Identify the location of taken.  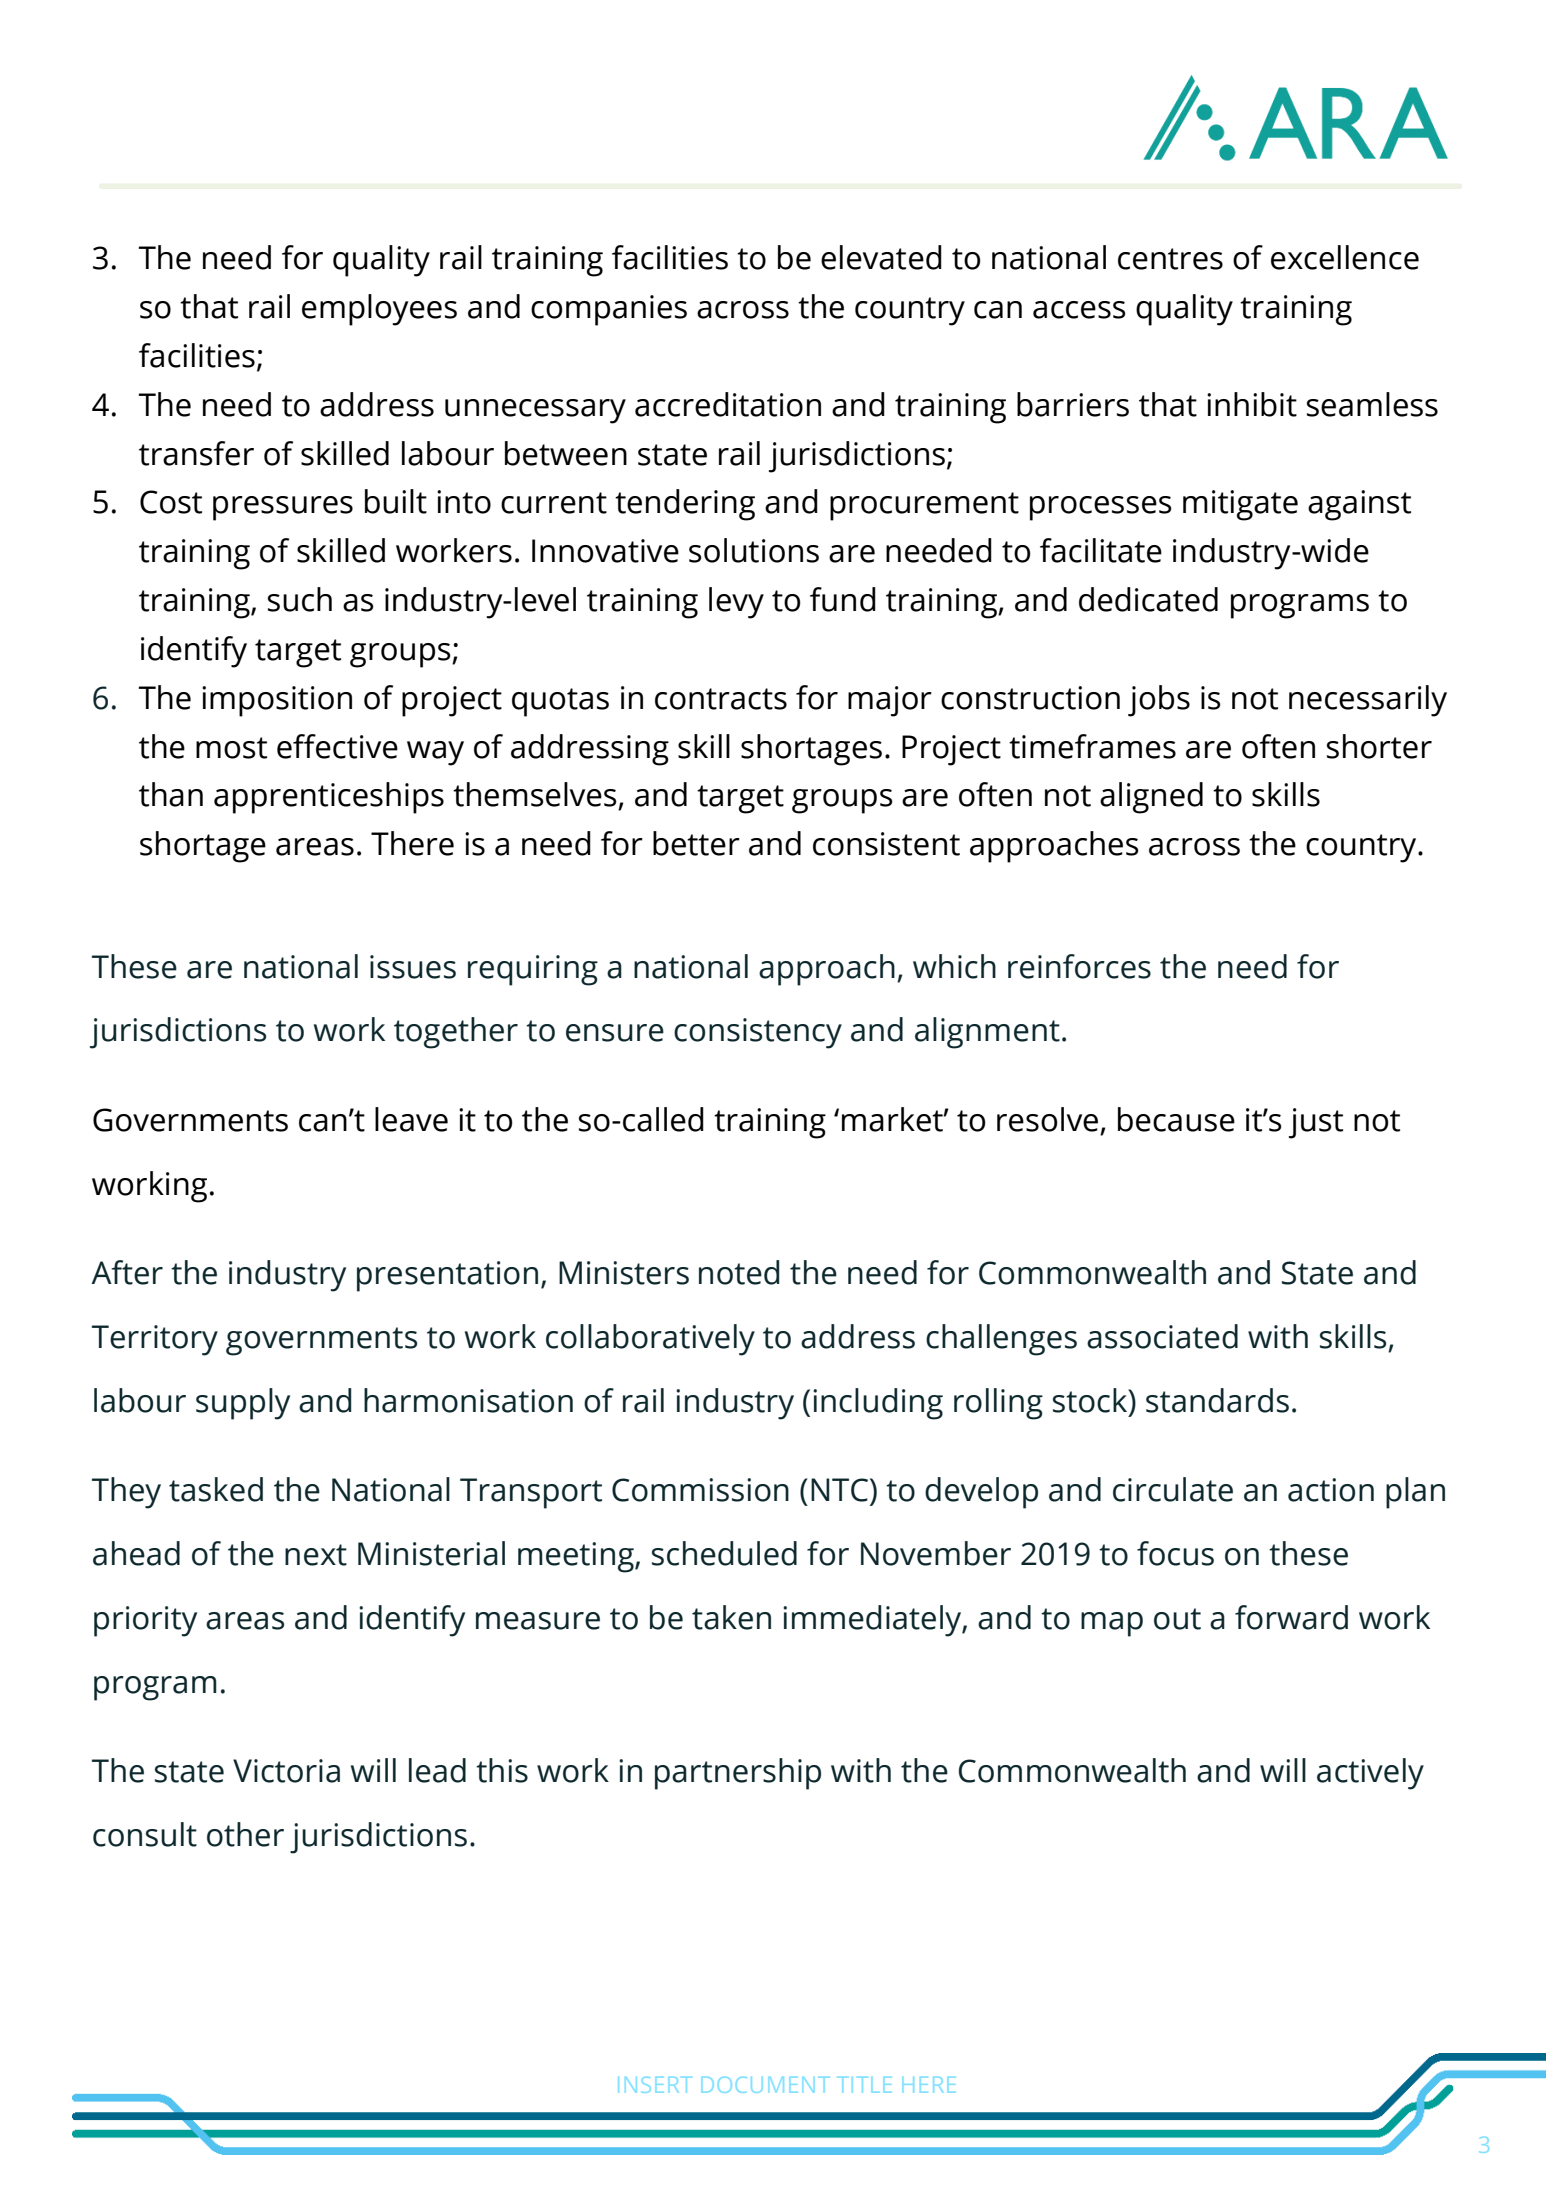
(731, 1617).
